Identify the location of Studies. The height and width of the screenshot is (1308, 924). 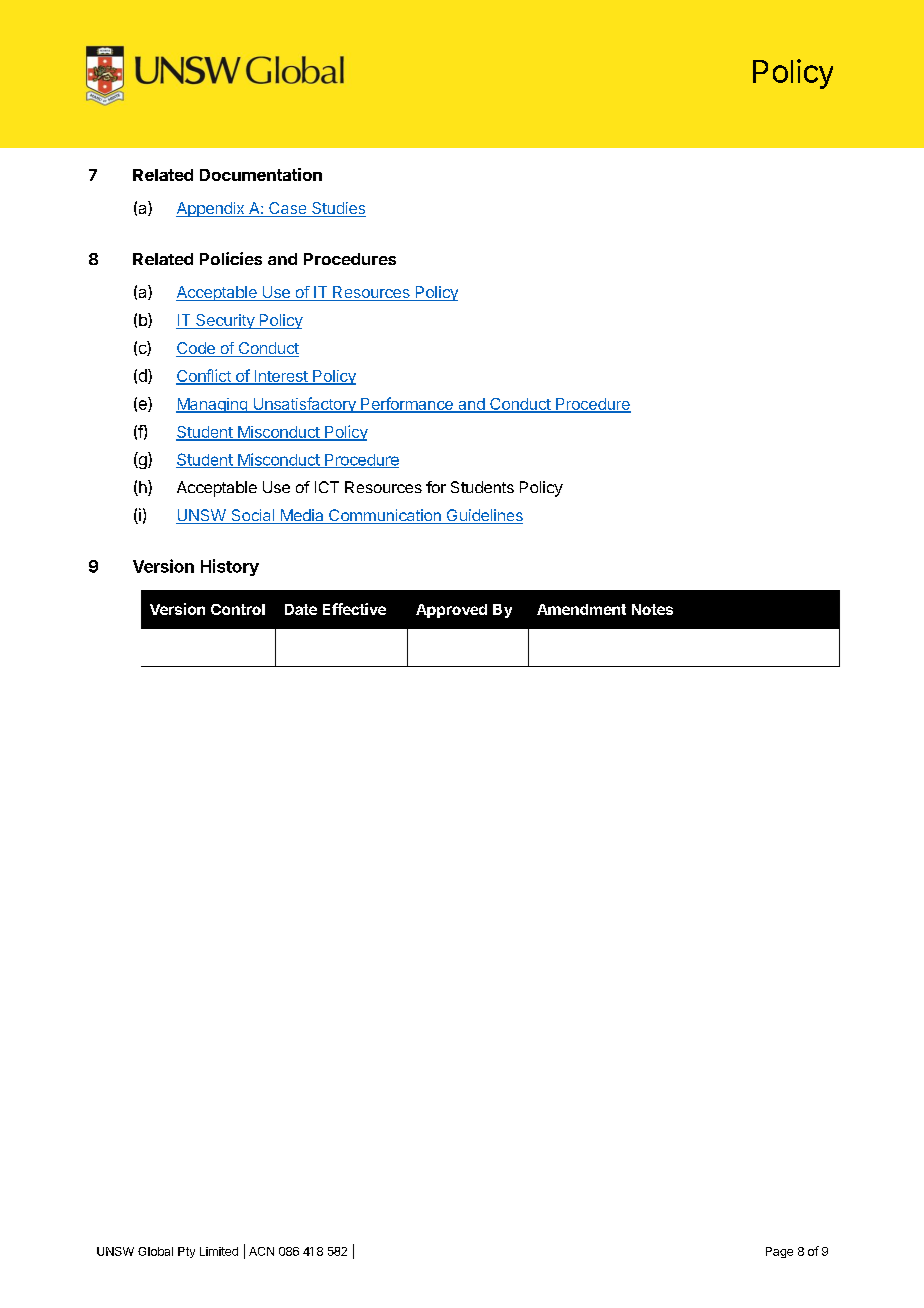
(338, 209).
